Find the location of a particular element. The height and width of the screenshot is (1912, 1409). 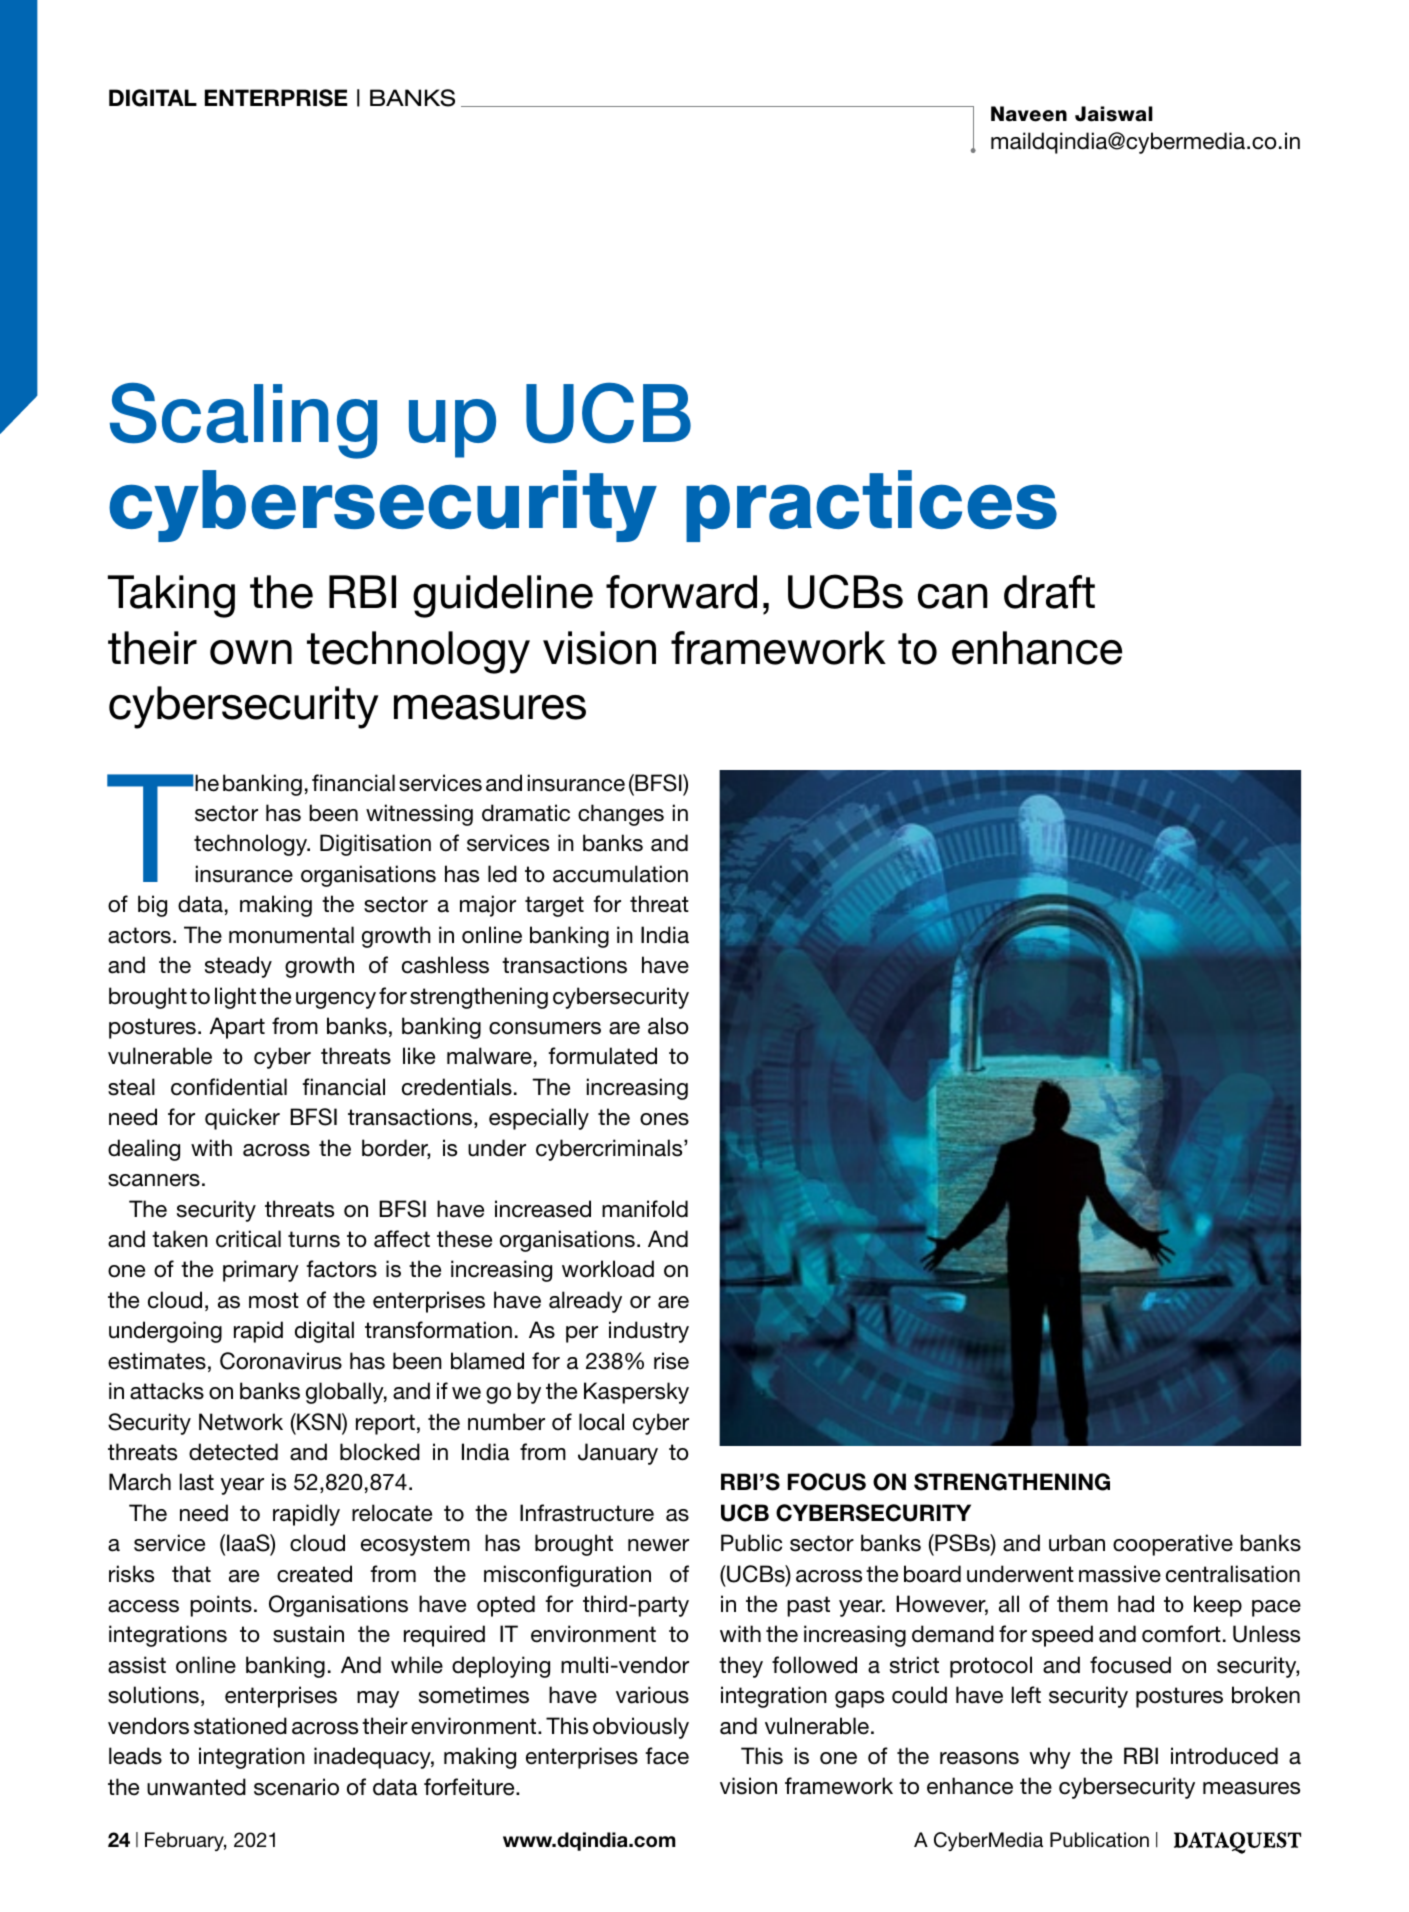

forward is located at coordinates (681, 592).
